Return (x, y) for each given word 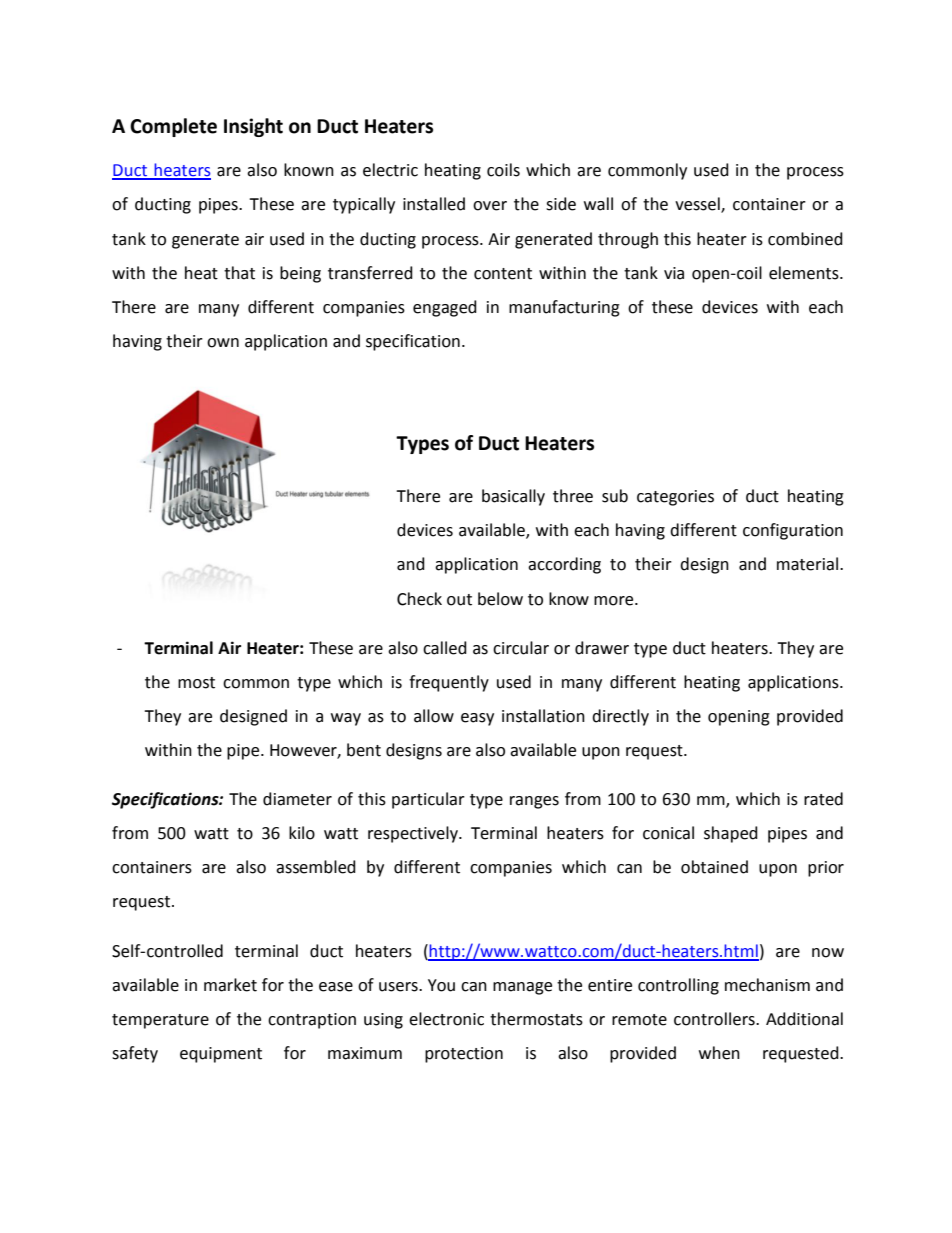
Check (419, 599)
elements (805, 273)
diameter (297, 799)
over (490, 206)
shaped (731, 834)
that (239, 273)
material (807, 564)
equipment (221, 1055)
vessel (698, 205)
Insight (253, 127)
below (500, 599)
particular (428, 800)
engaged (445, 308)
